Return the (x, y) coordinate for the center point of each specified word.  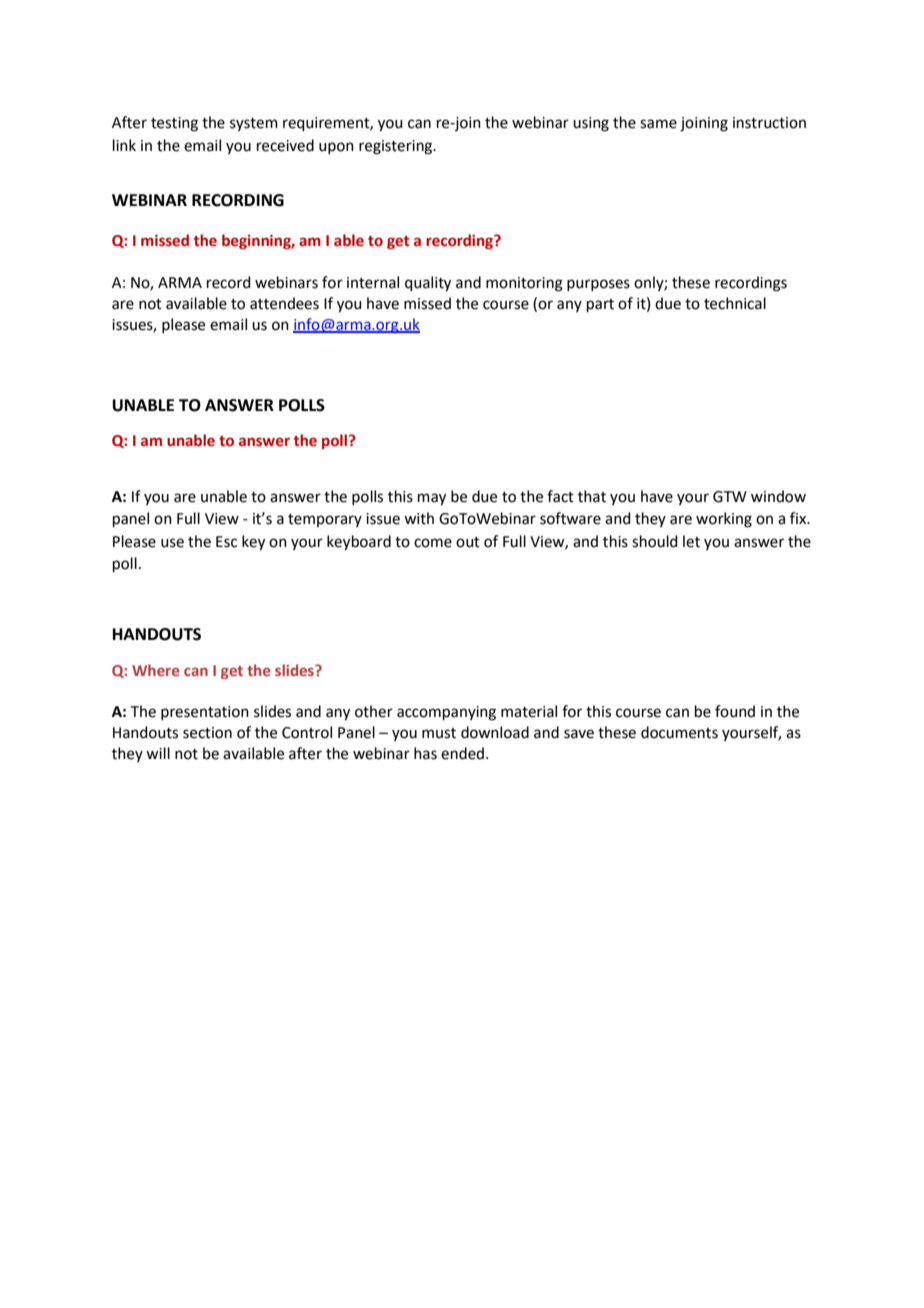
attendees (284, 303)
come (433, 543)
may (432, 499)
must (439, 733)
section (207, 733)
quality (428, 284)
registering (397, 147)
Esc (226, 542)
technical (735, 303)
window (778, 496)
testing (174, 124)
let (691, 541)
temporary (325, 520)
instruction (769, 123)
